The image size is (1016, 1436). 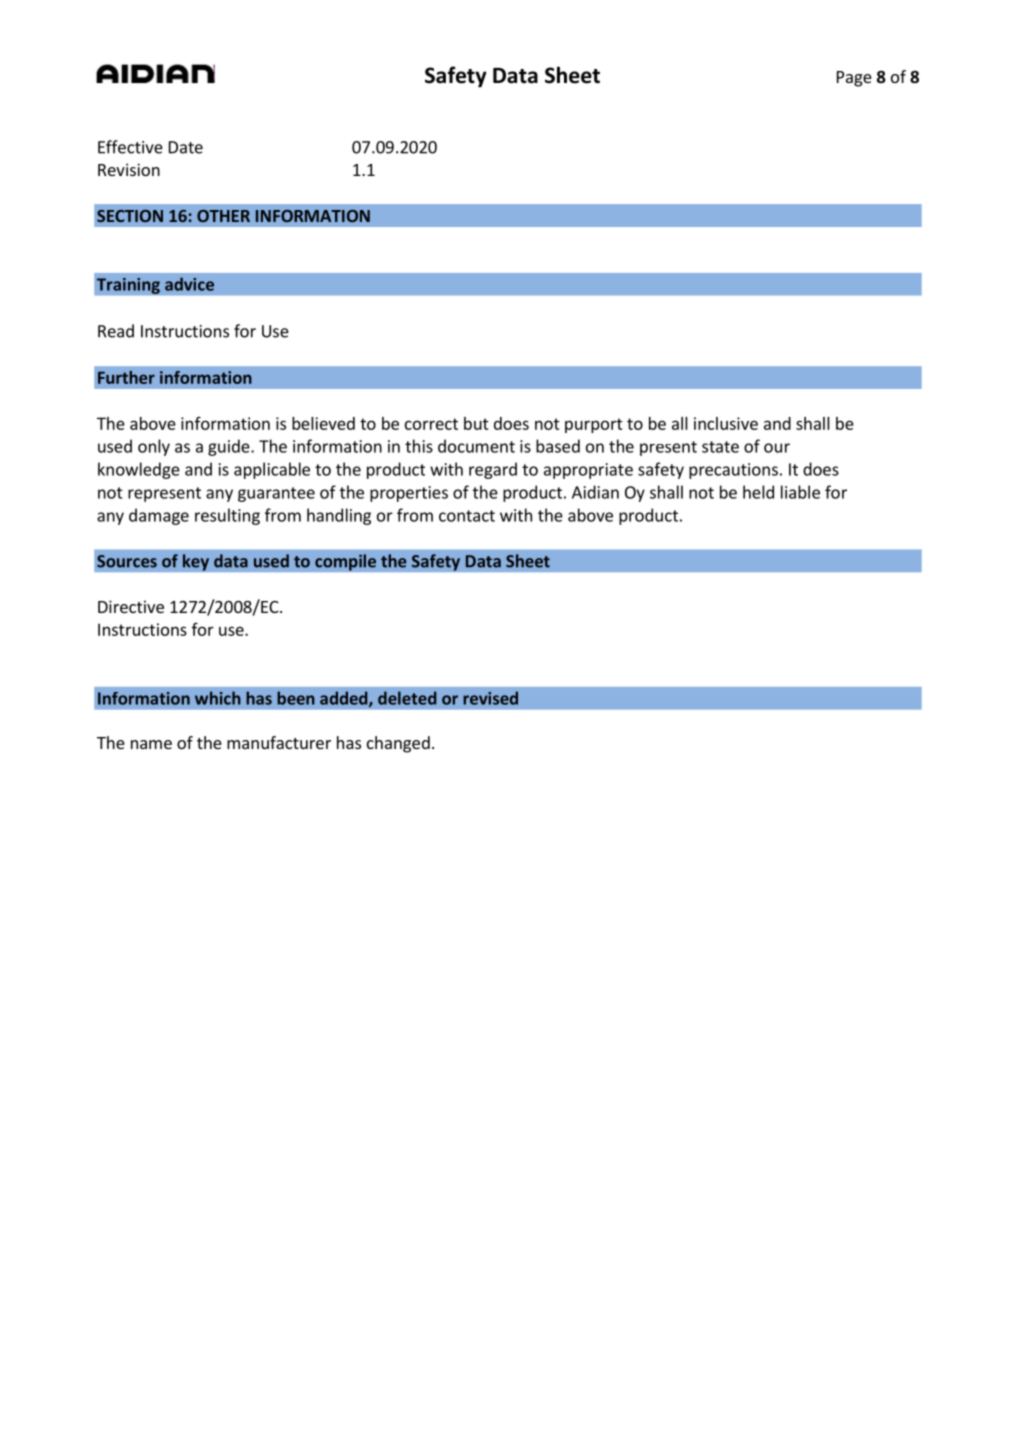 I want to click on inclusive, so click(x=726, y=423).
